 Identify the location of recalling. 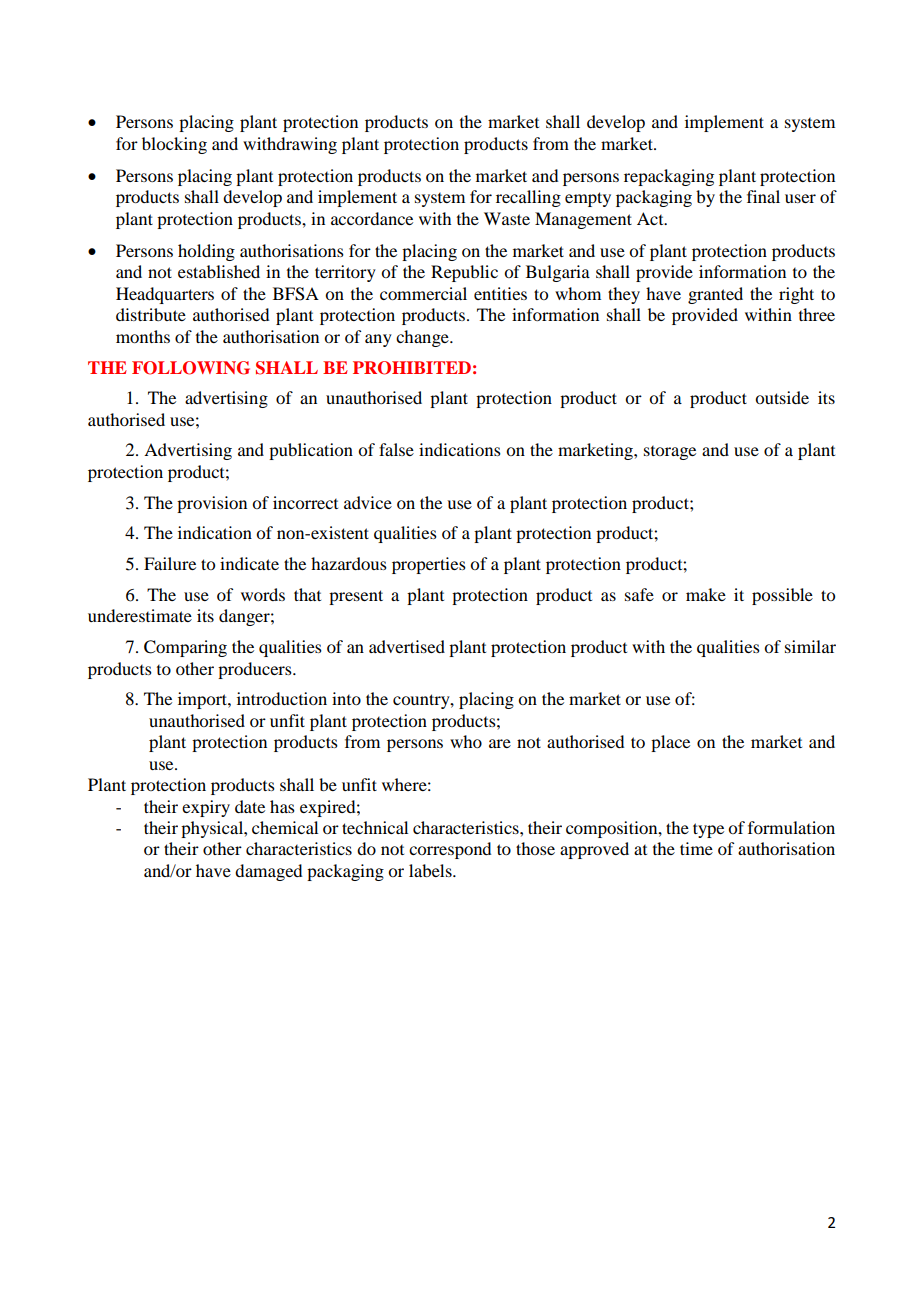
(528, 198).
